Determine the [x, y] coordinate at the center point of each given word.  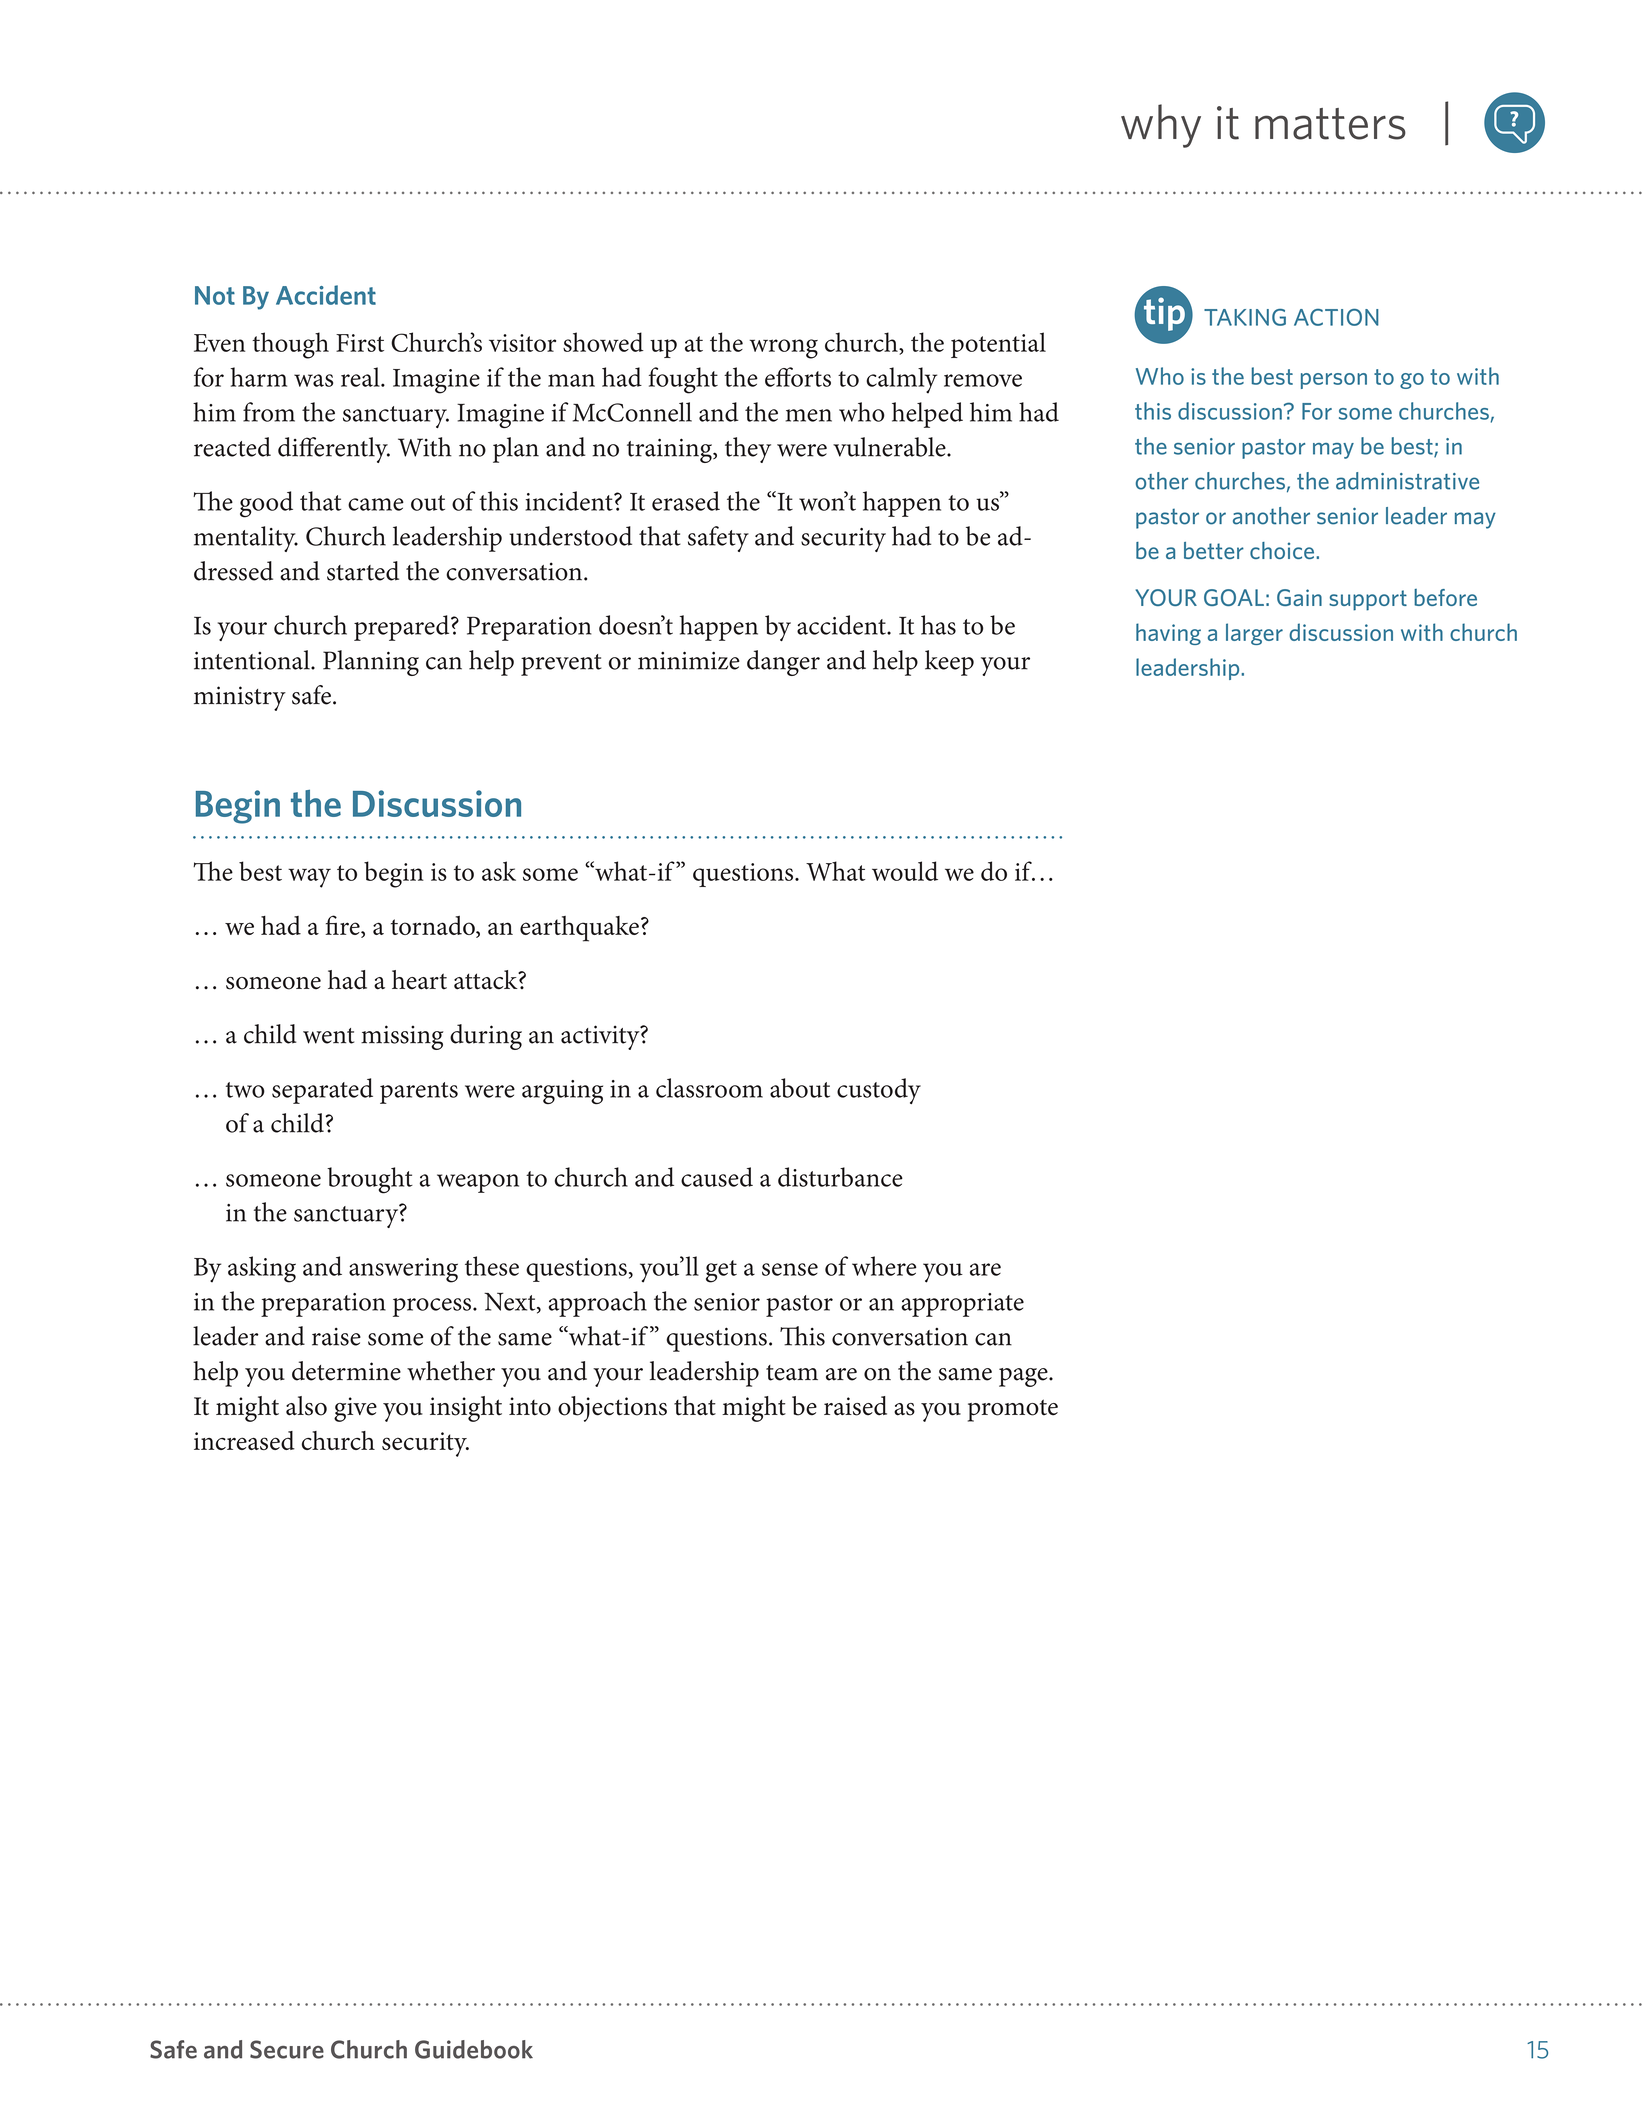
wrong [783, 349]
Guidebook [474, 2049]
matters [1330, 124]
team [792, 1373]
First [360, 343]
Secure [287, 2049]
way [309, 878]
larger [1254, 634]
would [905, 871]
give [355, 1409]
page [1024, 1377]
